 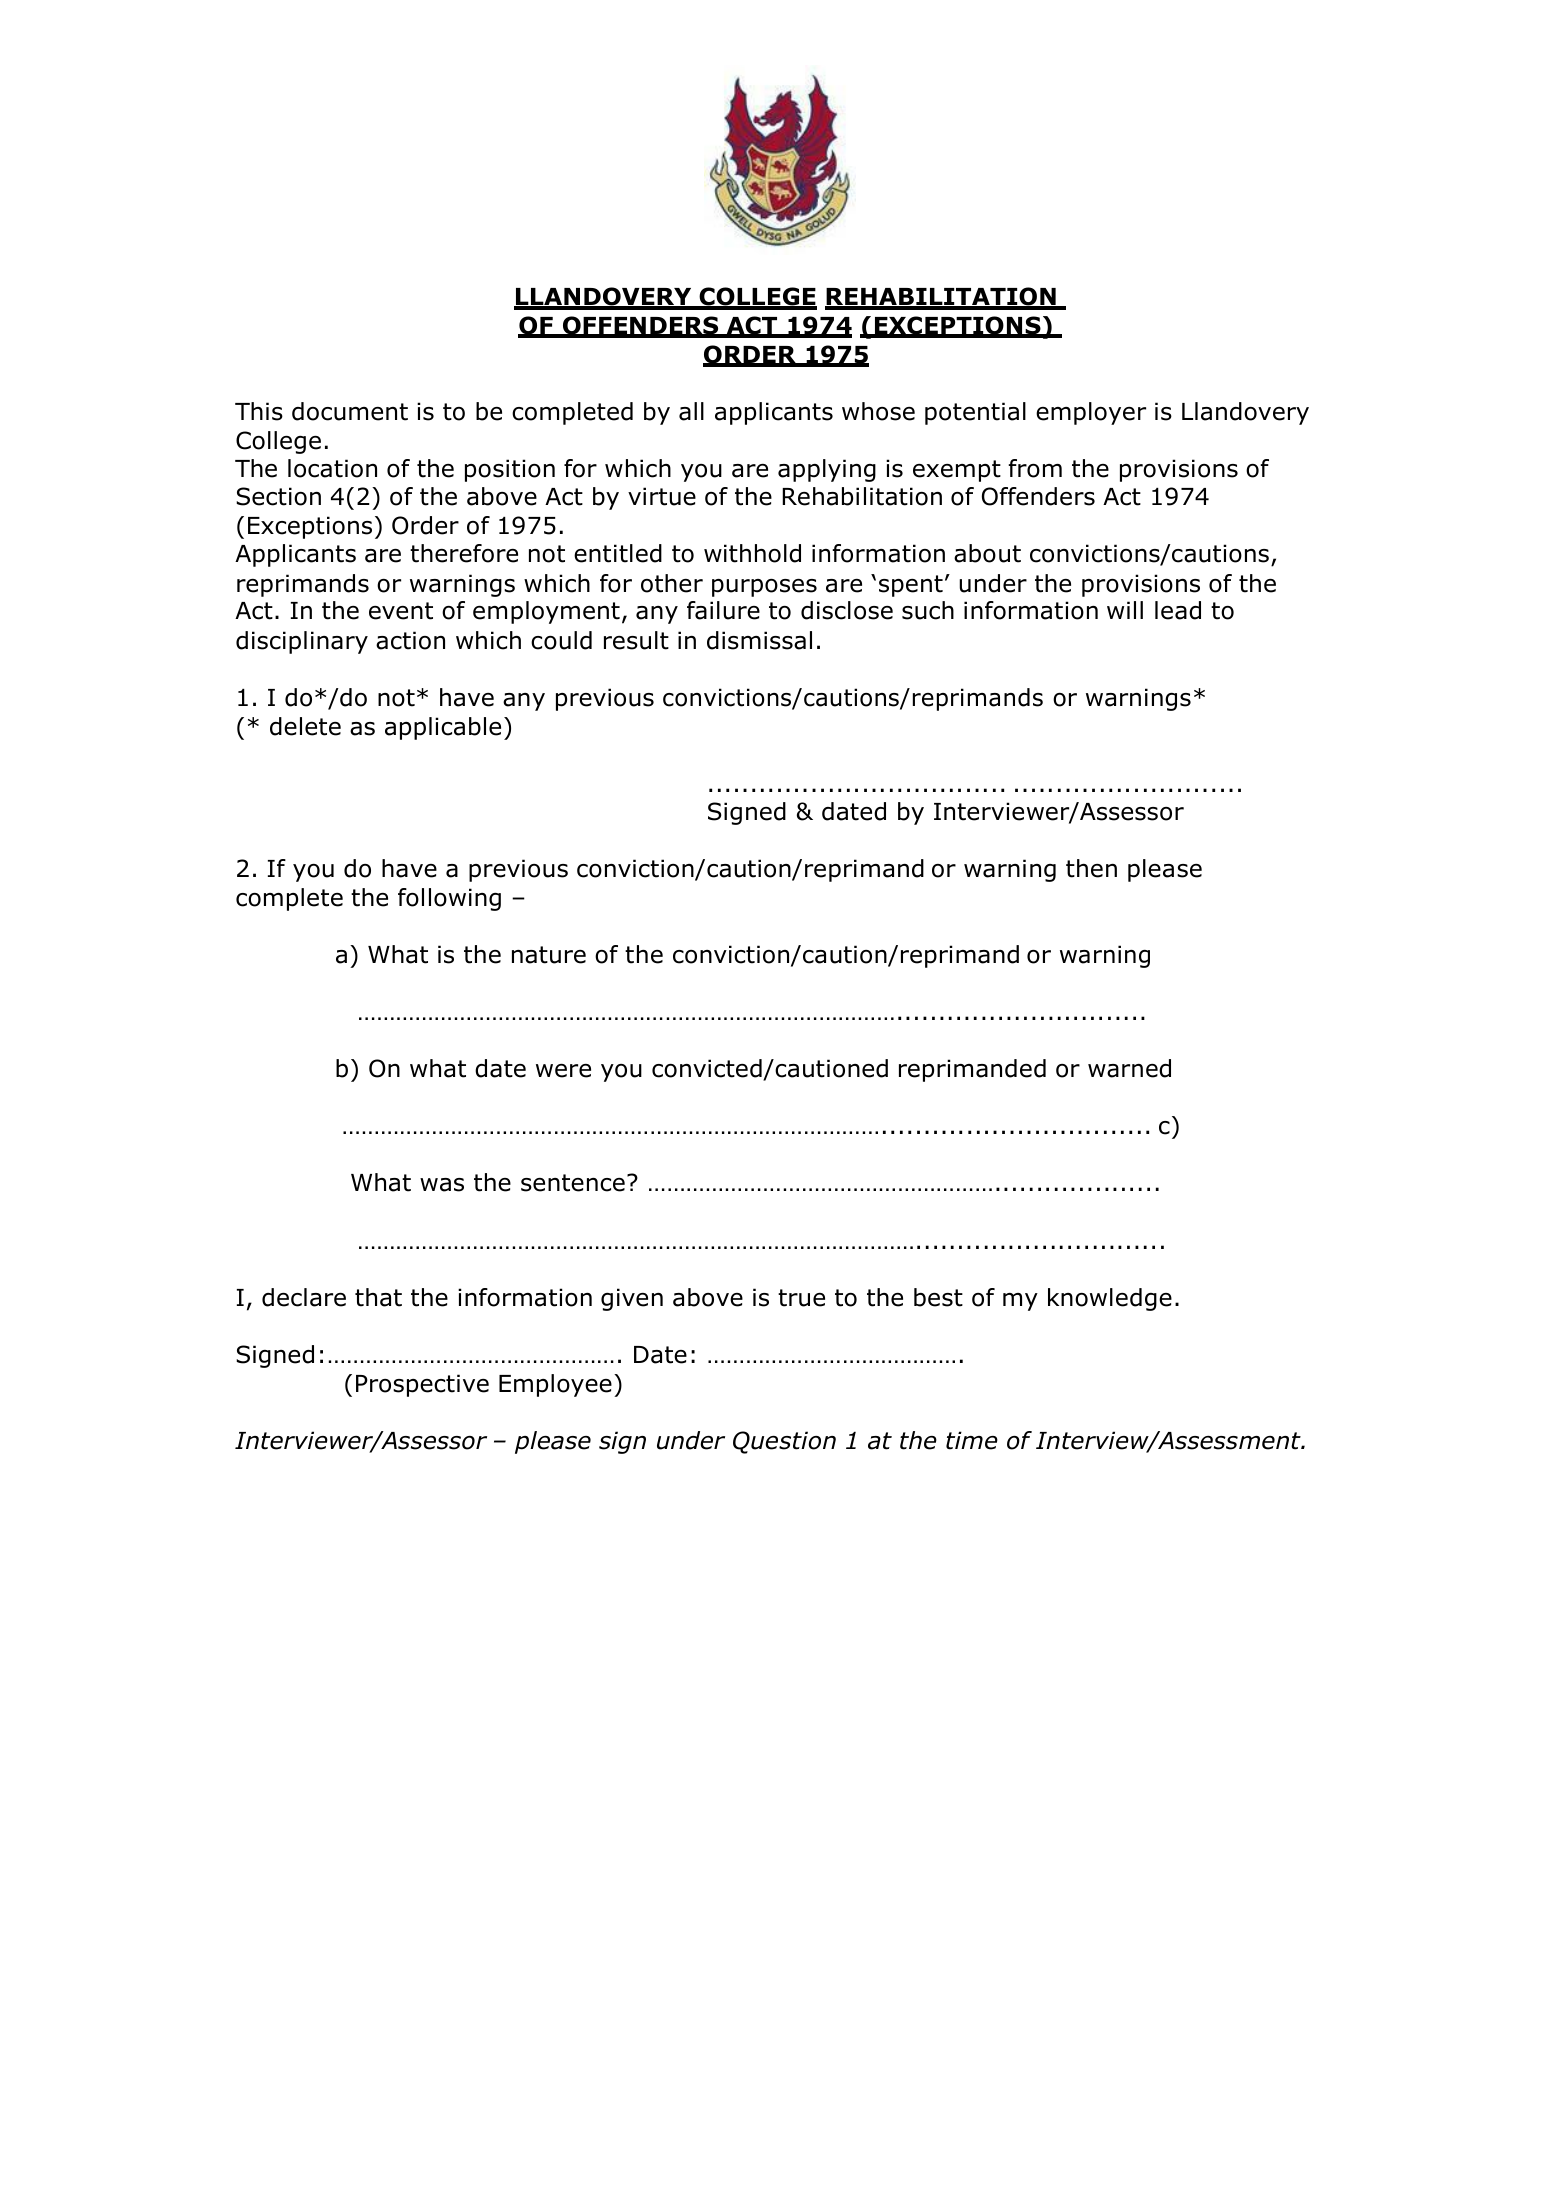 What do you see at coordinates (563, 1071) in the screenshot?
I see `were` at bounding box center [563, 1071].
